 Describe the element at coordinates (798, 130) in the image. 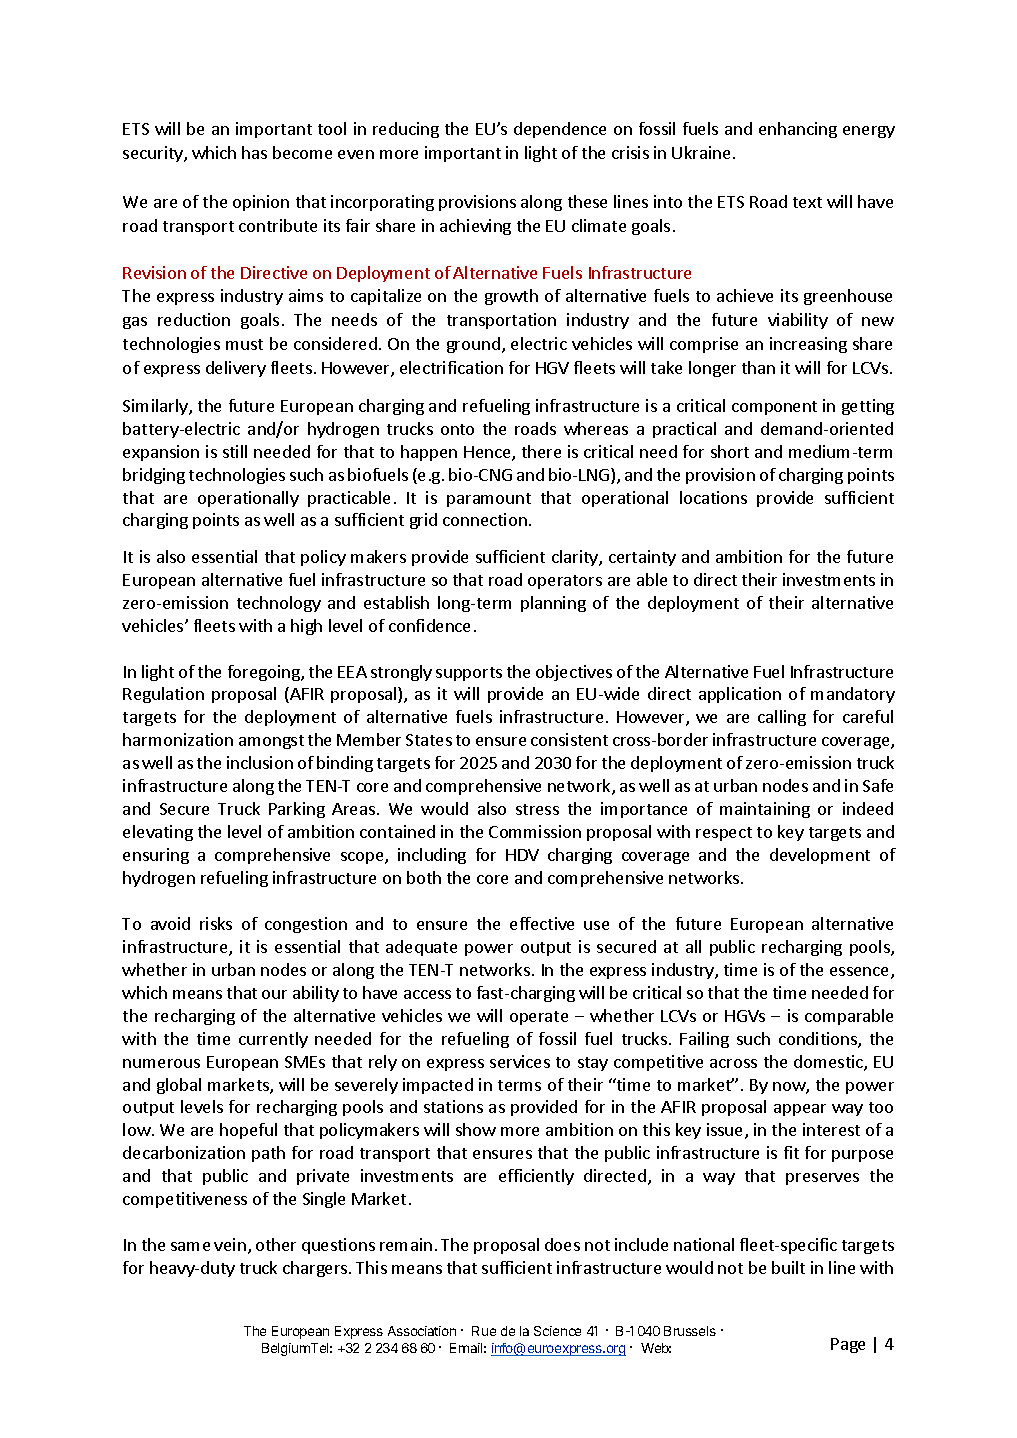

I see `enhancing` at that location.
